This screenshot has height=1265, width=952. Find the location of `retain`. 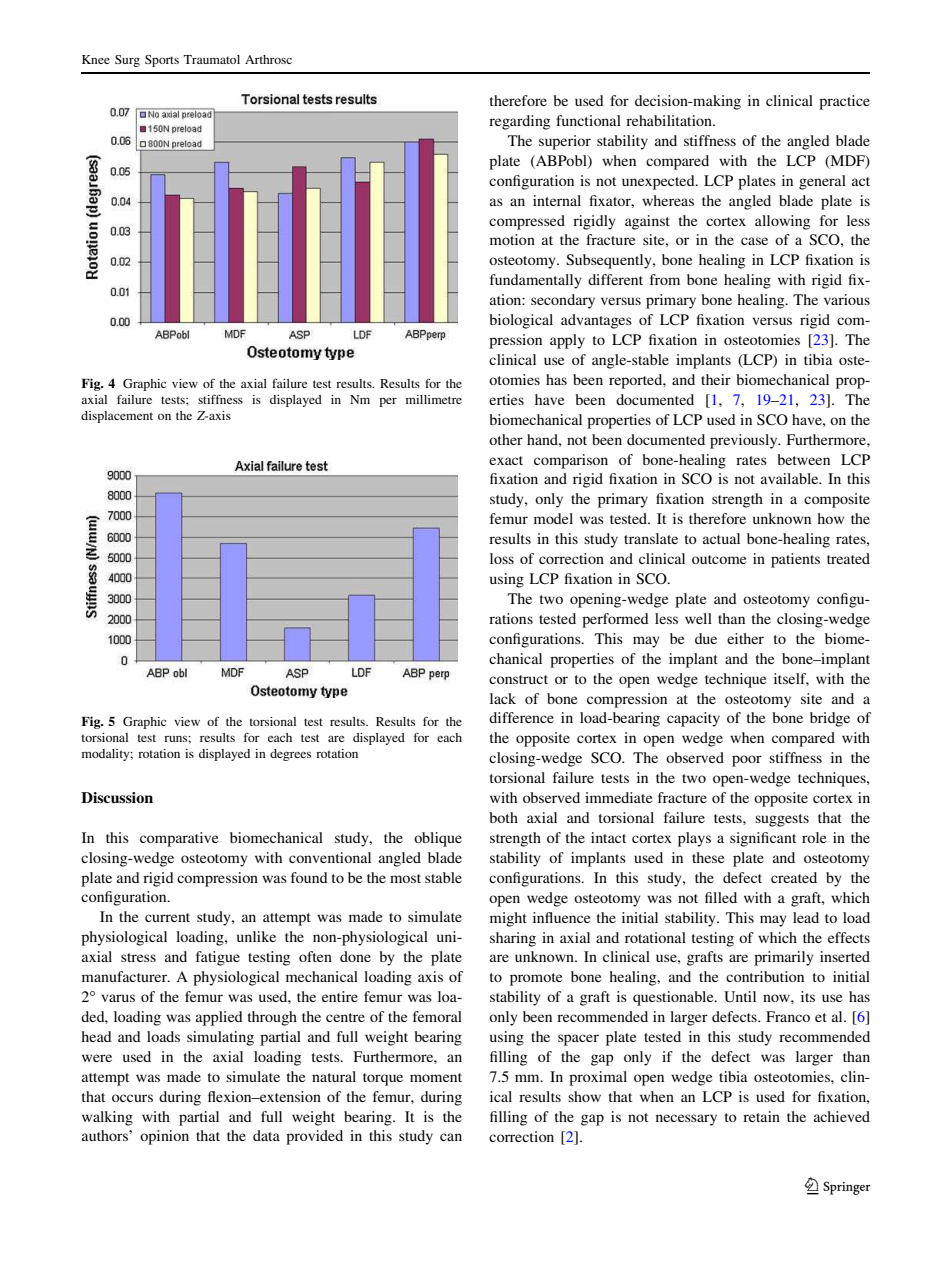

retain is located at coordinates (761, 1116).
